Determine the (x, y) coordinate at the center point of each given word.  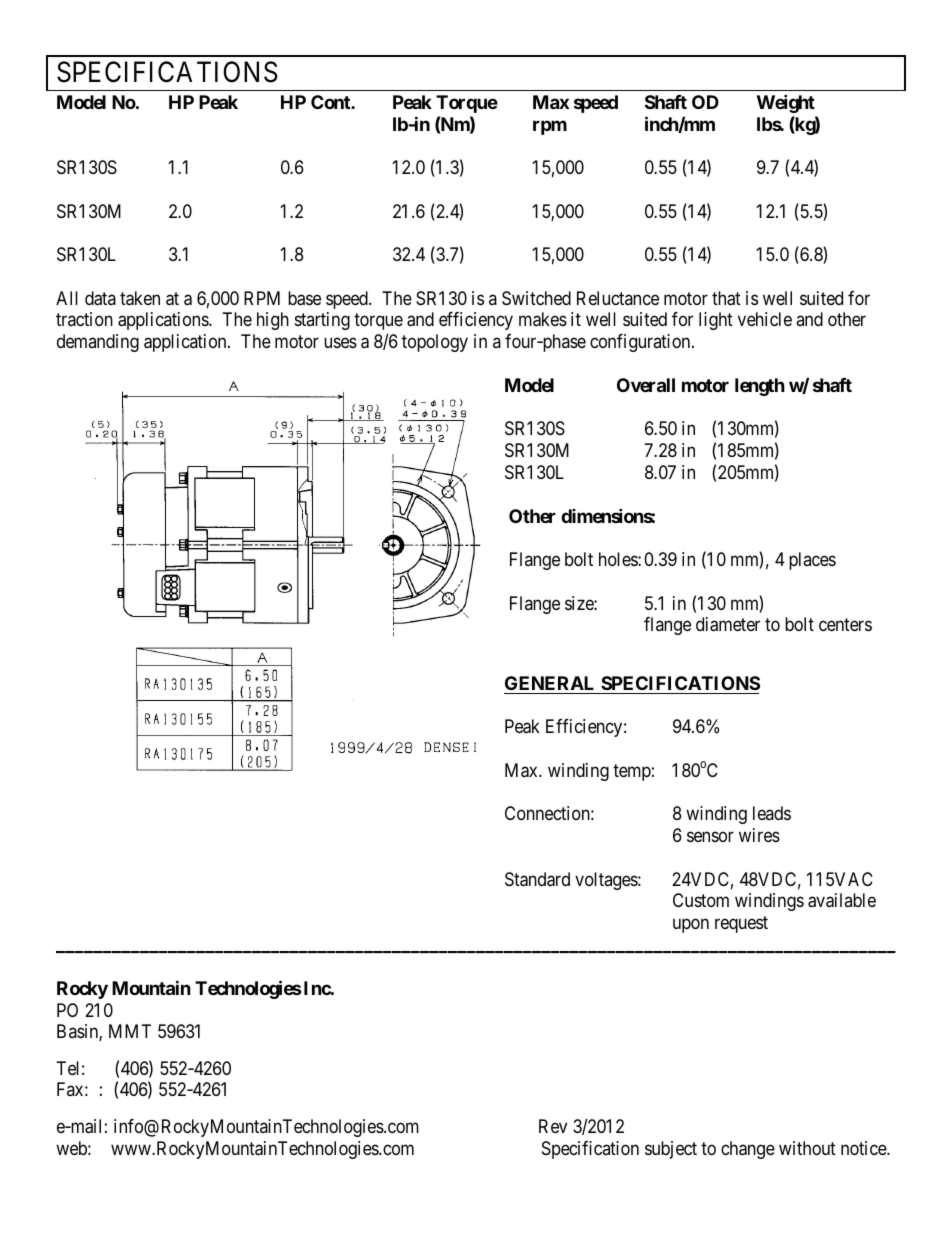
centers (845, 625)
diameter (728, 624)
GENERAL (549, 683)
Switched (536, 298)
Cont (331, 102)
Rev (553, 1126)
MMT (130, 1031)
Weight (786, 103)
